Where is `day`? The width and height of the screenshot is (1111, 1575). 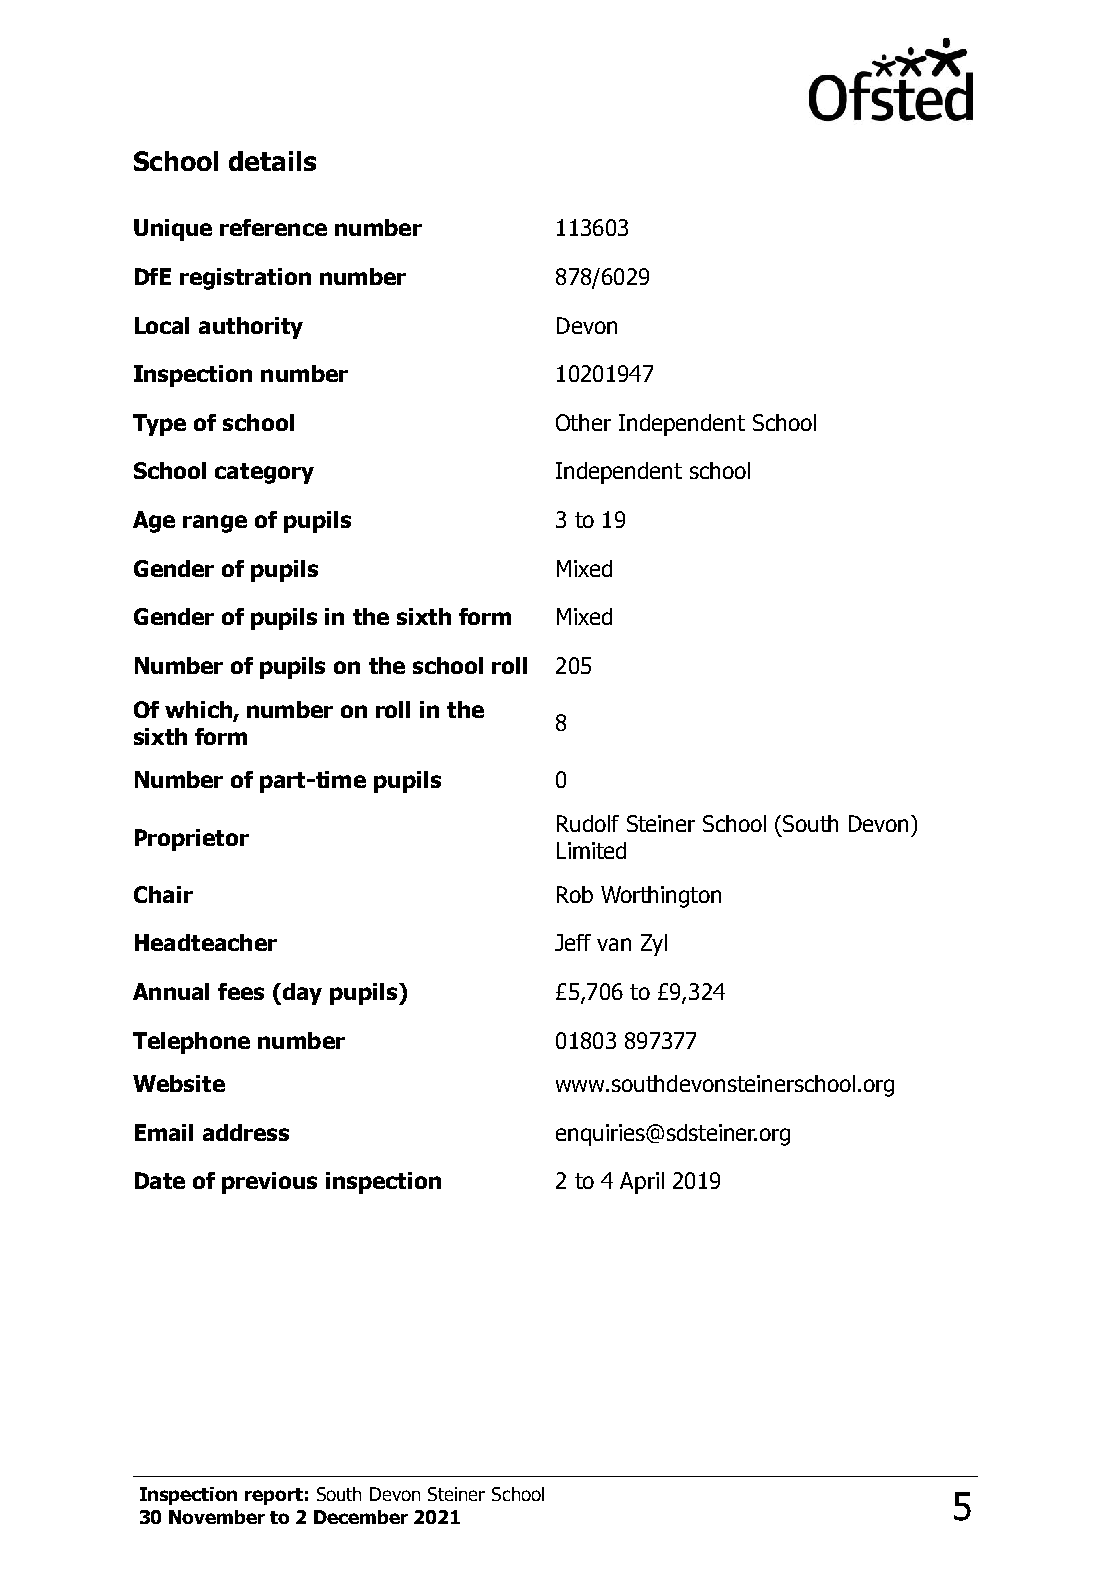 day is located at coordinates (301, 994).
